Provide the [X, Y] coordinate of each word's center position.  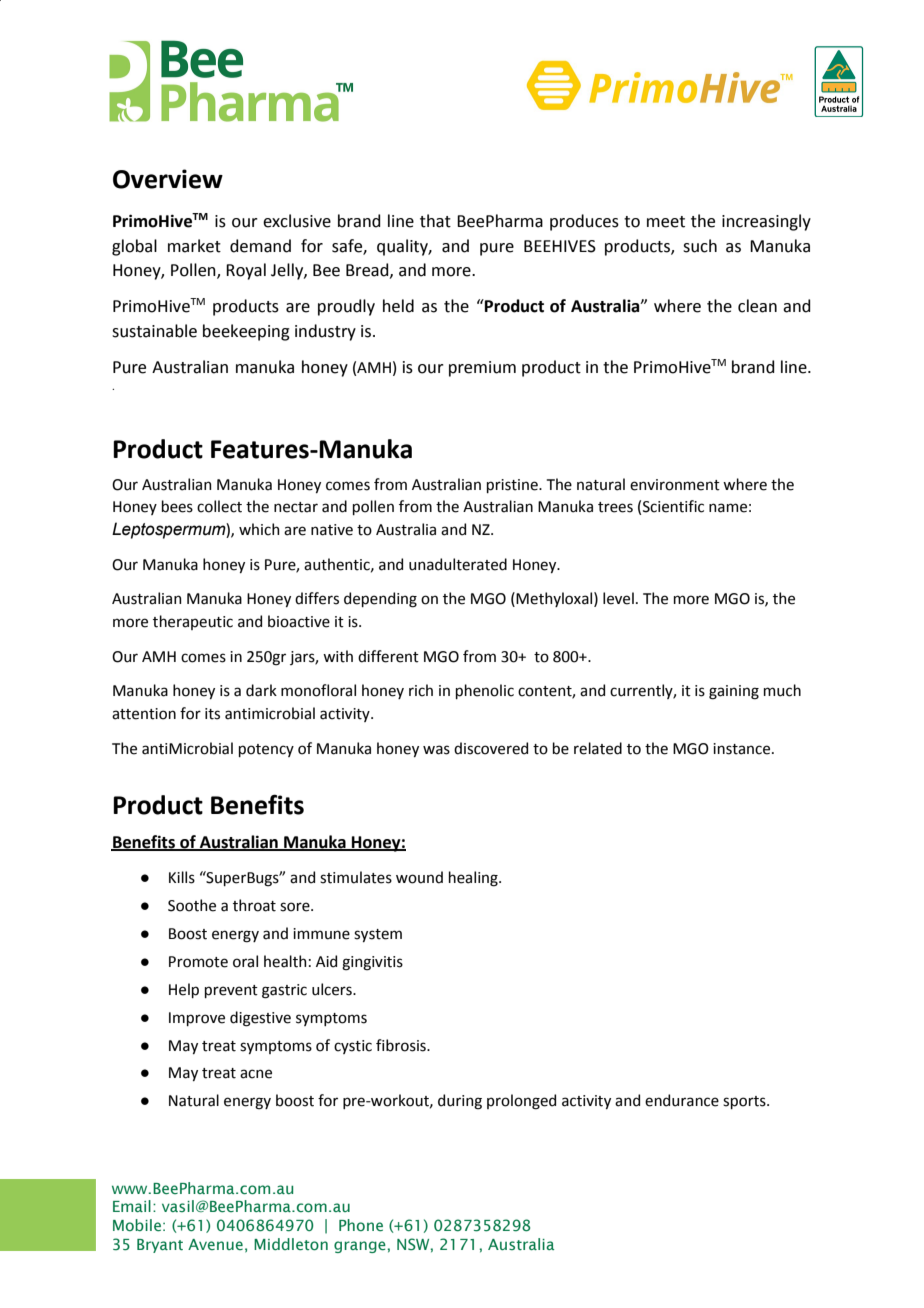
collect [219, 506]
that [435, 221]
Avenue [215, 1244]
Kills [182, 877]
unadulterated [458, 564]
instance [743, 749]
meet [666, 222]
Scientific [673, 506]
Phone [361, 1225]
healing [474, 879]
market [194, 246]
